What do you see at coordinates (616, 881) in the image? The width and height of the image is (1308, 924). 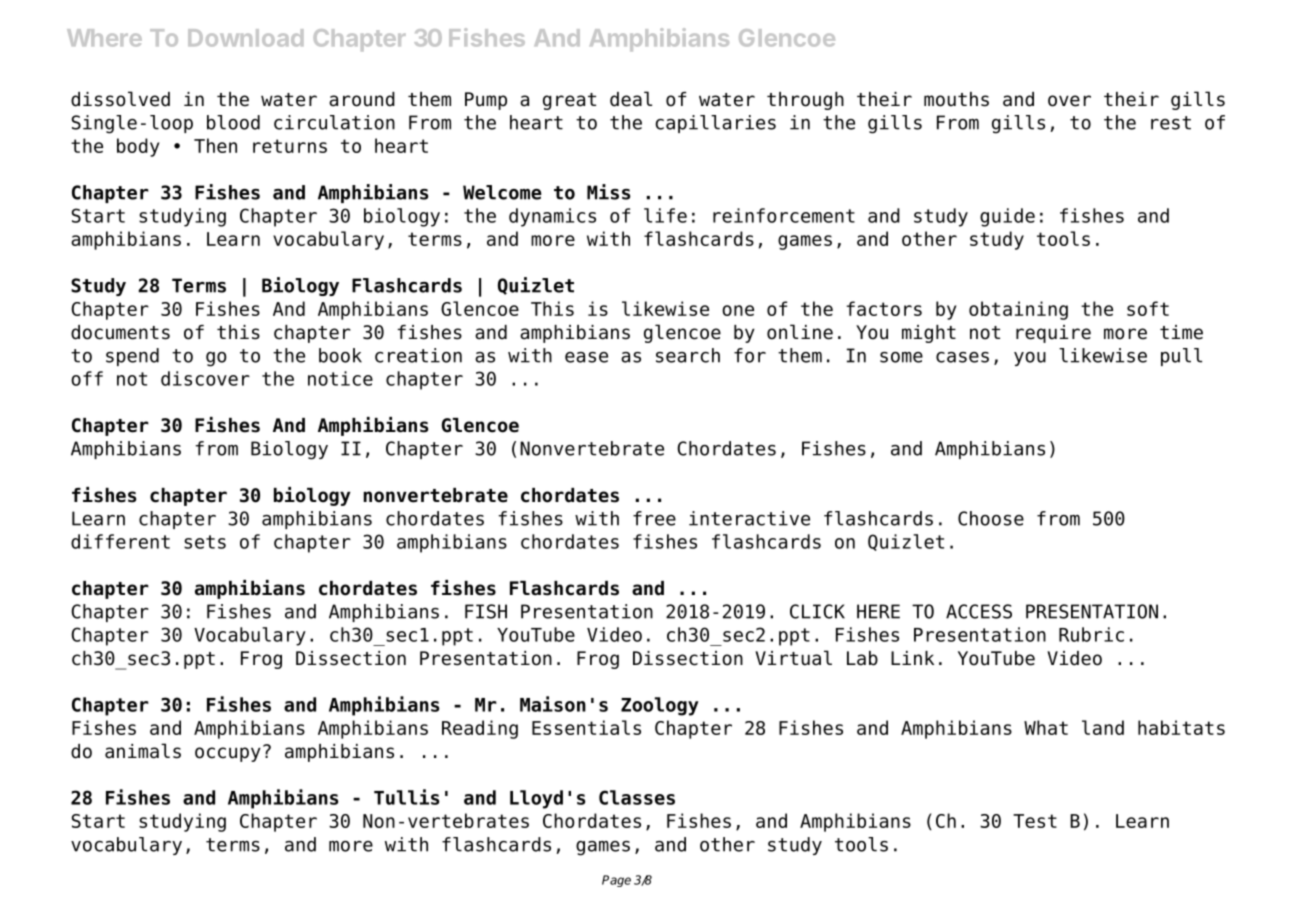 I see `Page` at bounding box center [616, 881].
